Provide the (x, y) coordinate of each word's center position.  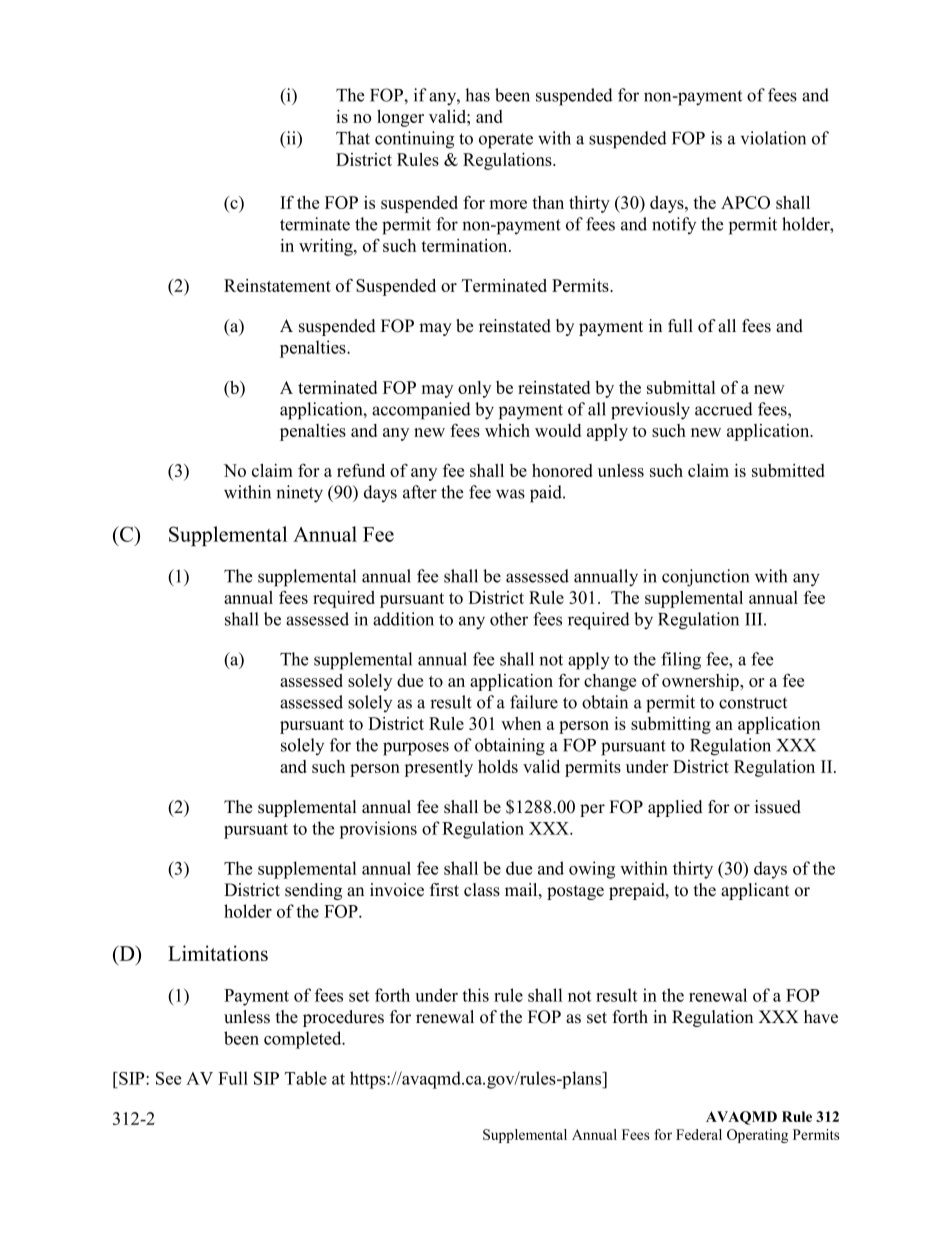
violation (773, 138)
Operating (757, 1136)
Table (306, 1078)
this (475, 995)
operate (506, 141)
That (353, 138)
